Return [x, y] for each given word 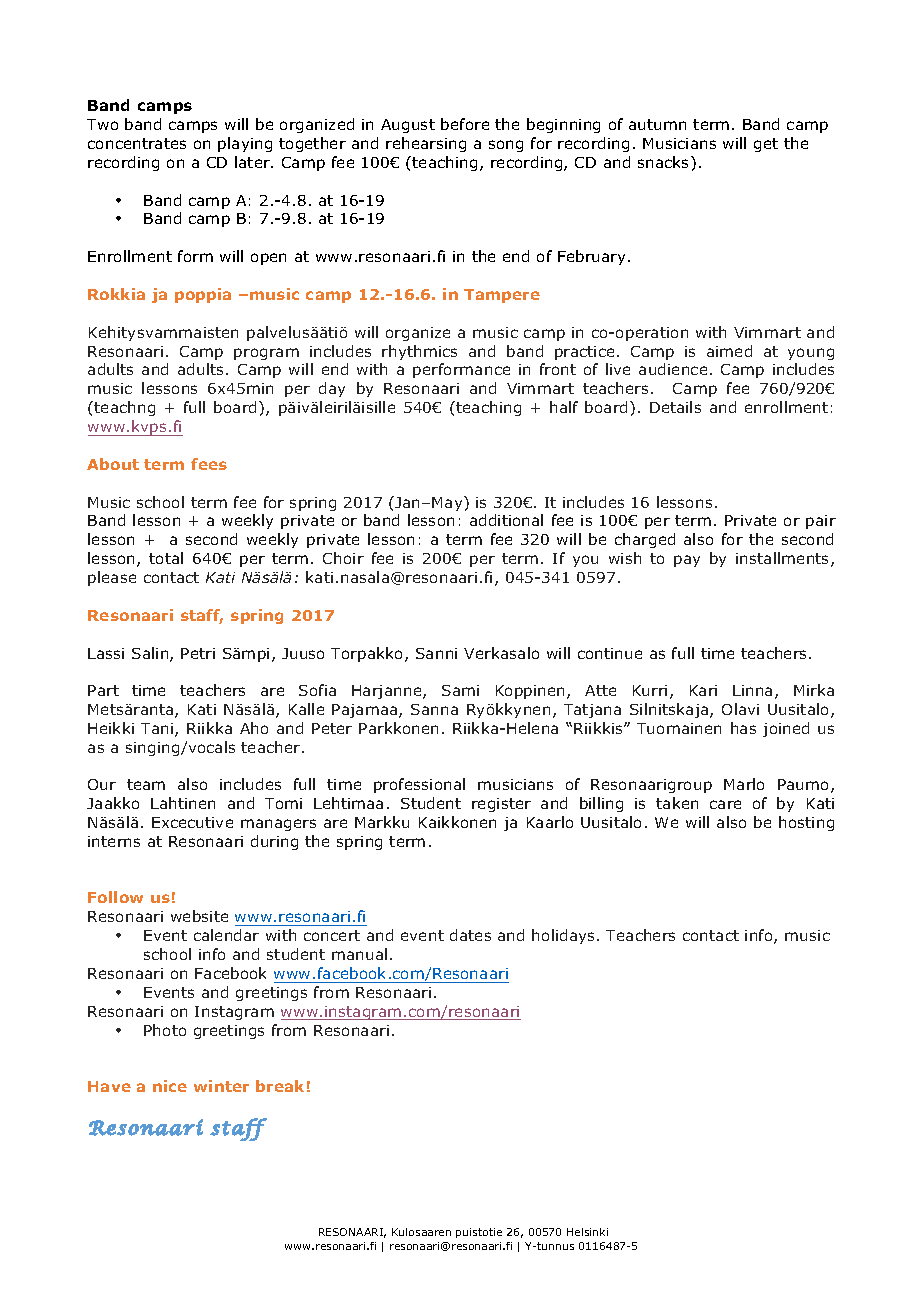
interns [114, 841]
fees [209, 464]
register [501, 805]
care [725, 804]
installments [784, 559]
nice [170, 1086]
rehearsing [426, 144]
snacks [665, 162]
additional [506, 520]
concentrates [137, 143]
